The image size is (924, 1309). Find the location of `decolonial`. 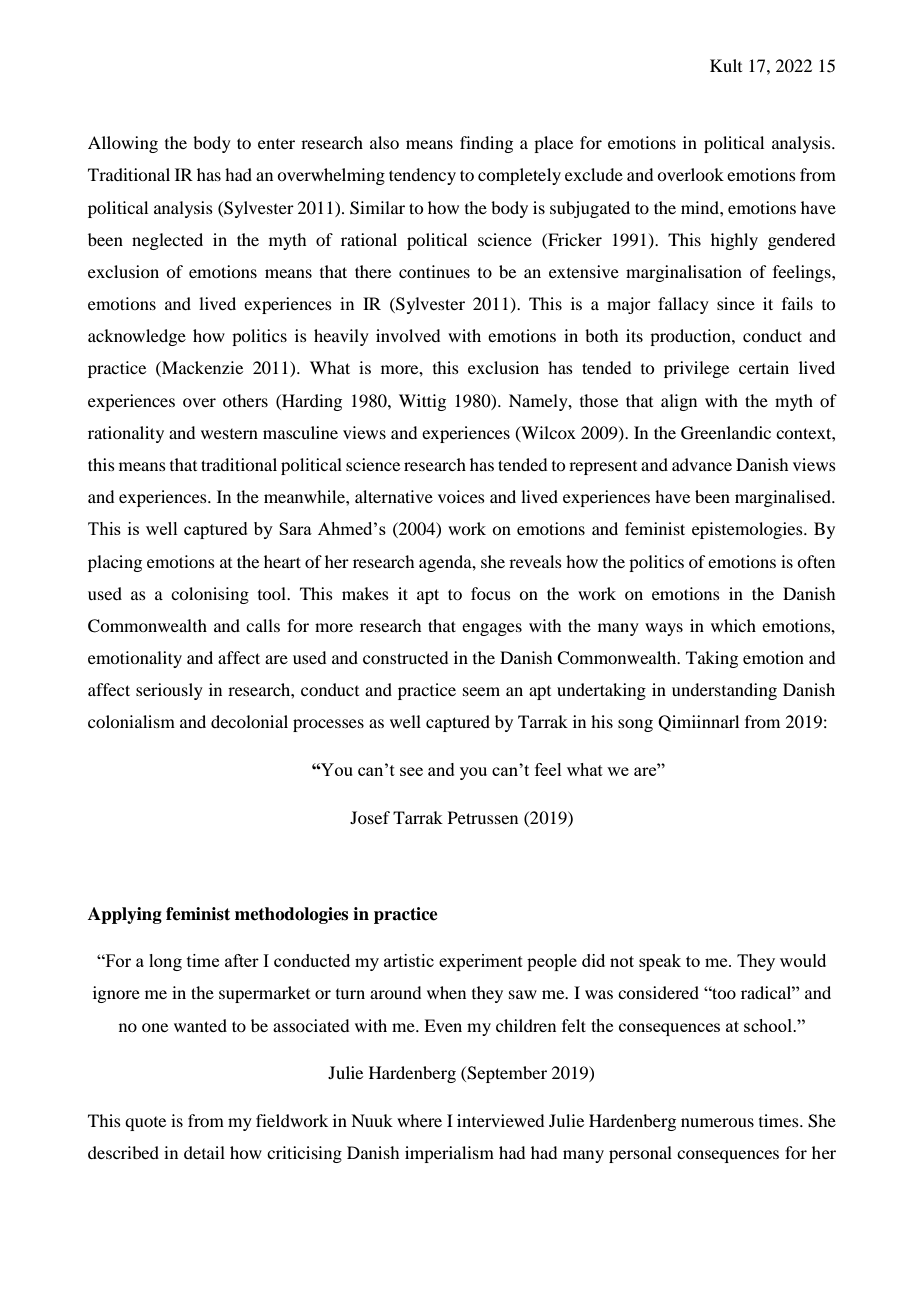

decolonial is located at coordinates (249, 721).
